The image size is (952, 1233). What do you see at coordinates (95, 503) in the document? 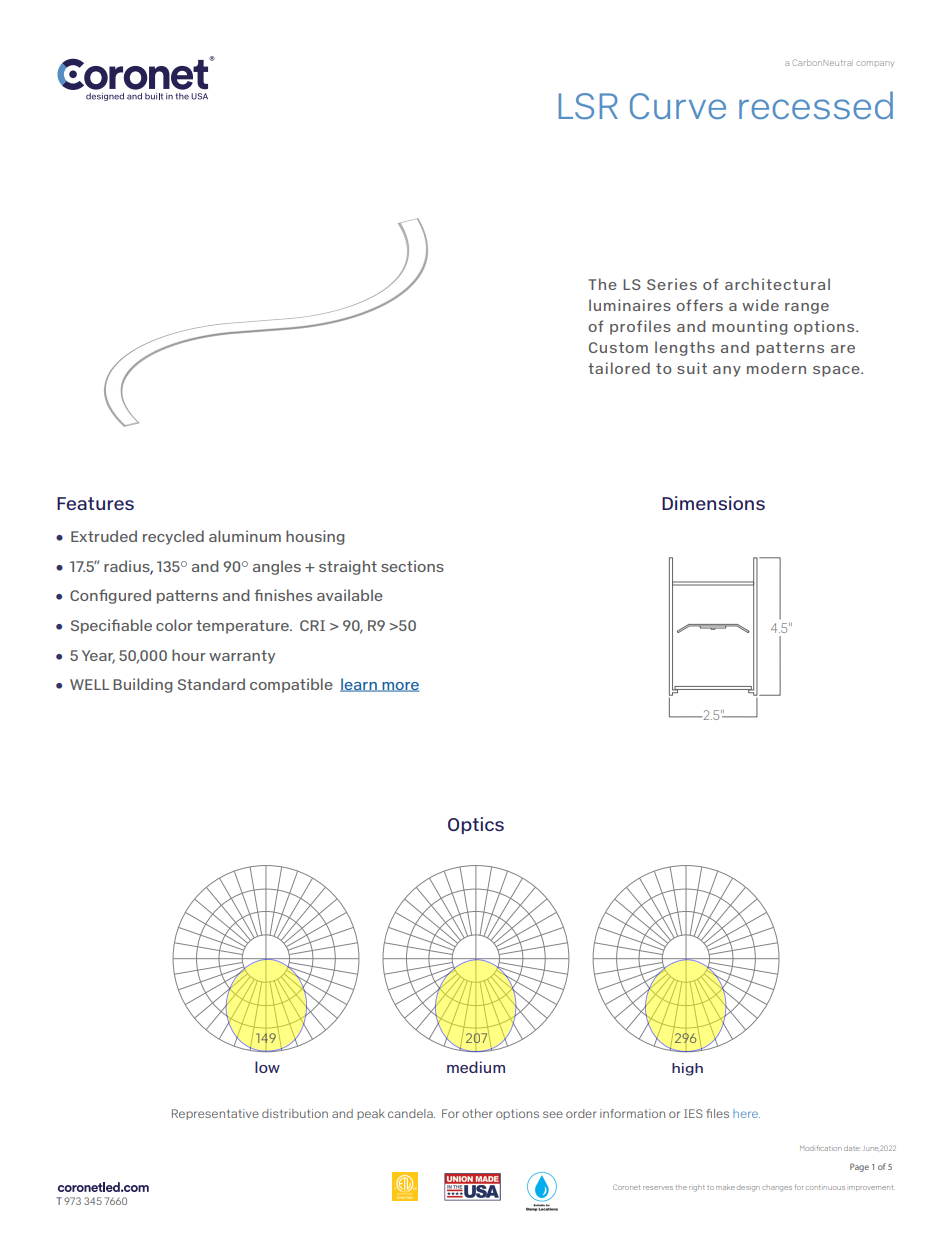
I see `Features` at bounding box center [95, 503].
